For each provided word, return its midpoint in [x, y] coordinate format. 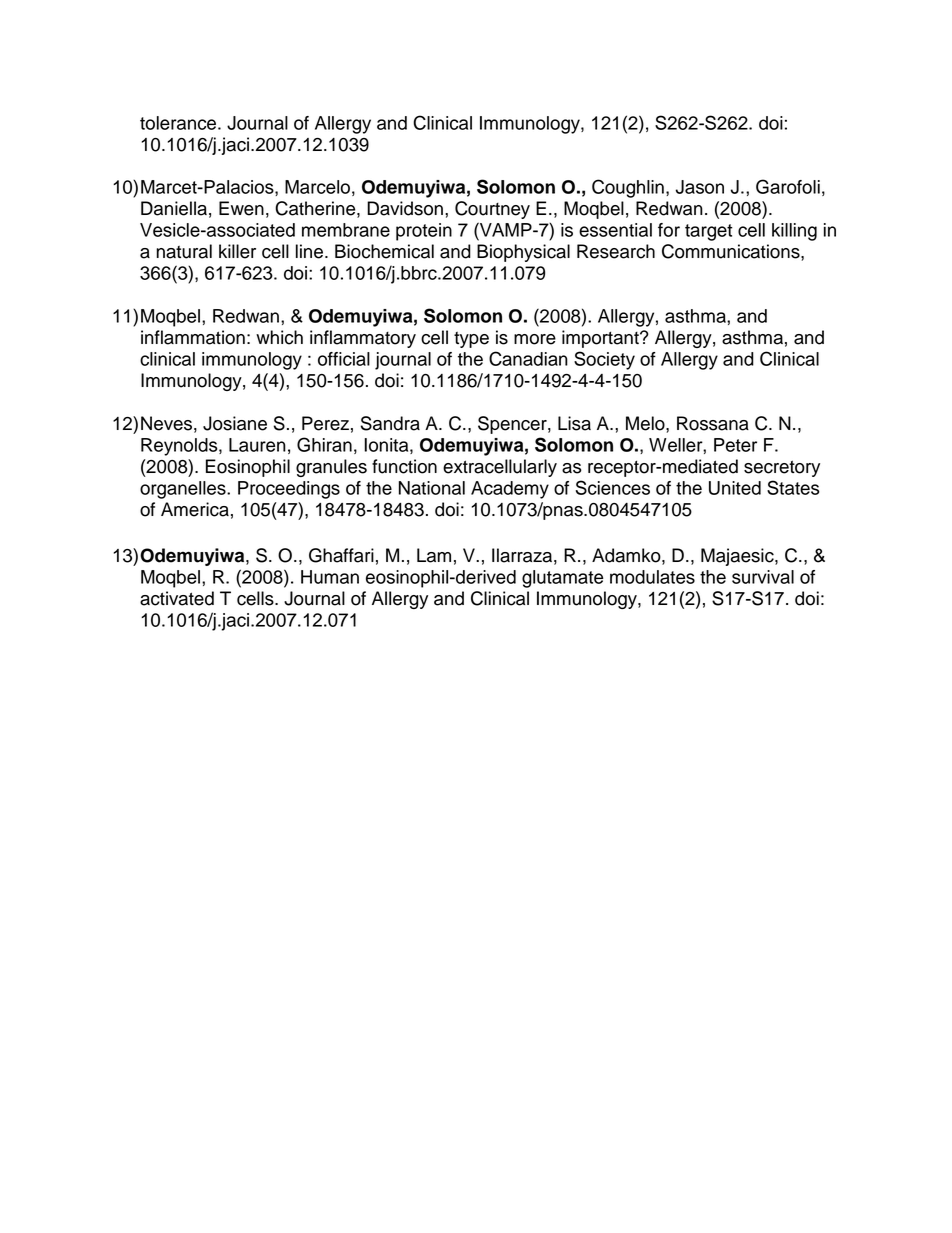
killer [237, 251]
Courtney [492, 210]
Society [604, 360]
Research [616, 251]
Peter [735, 445]
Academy [510, 490]
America [195, 509]
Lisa [574, 423]
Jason [700, 187]
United [735, 488]
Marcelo [317, 187]
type [471, 340]
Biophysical [523, 253]
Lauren [257, 445]
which [279, 337]
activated [177, 598]
